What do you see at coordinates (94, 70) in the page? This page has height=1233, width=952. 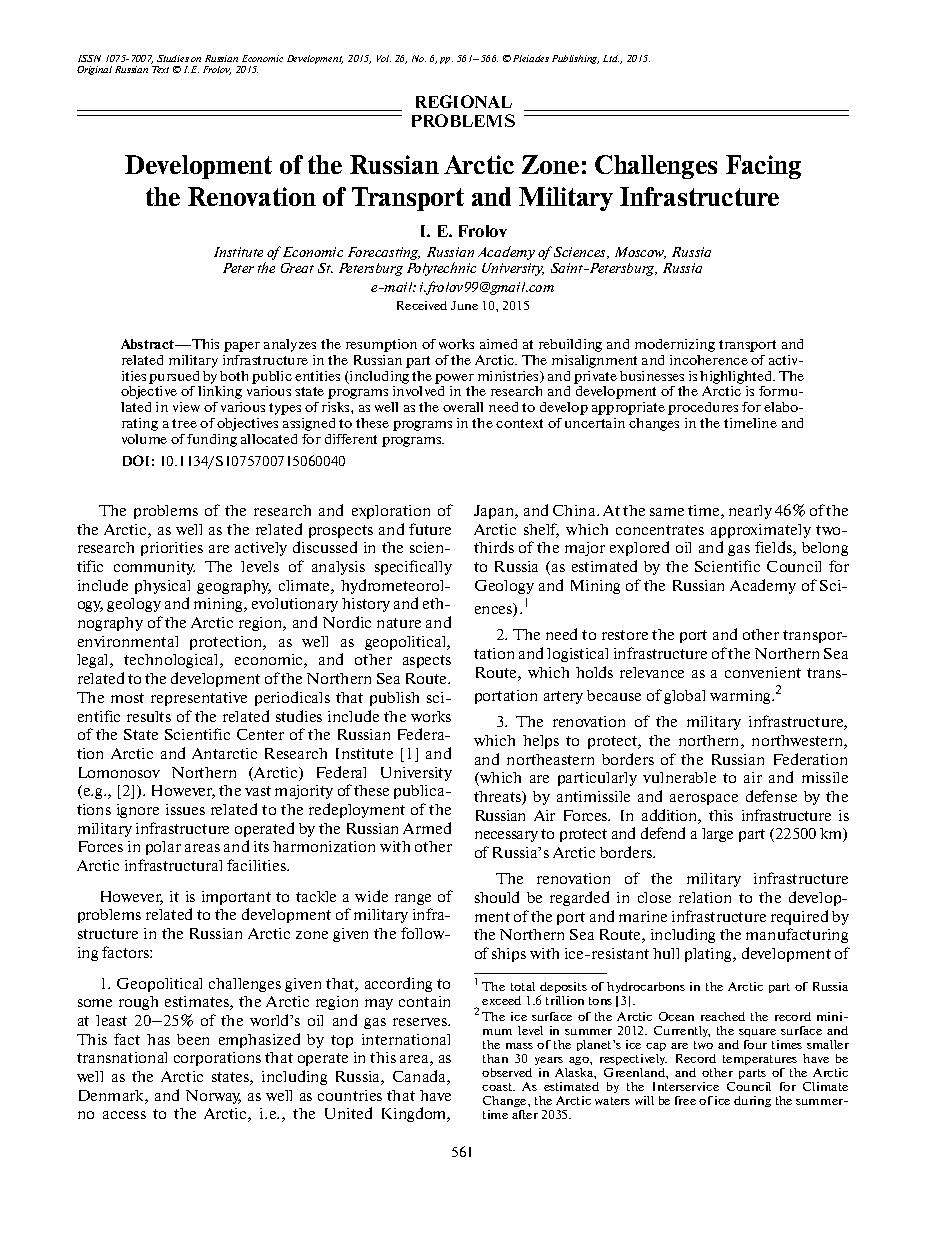 I see `Original` at bounding box center [94, 70].
